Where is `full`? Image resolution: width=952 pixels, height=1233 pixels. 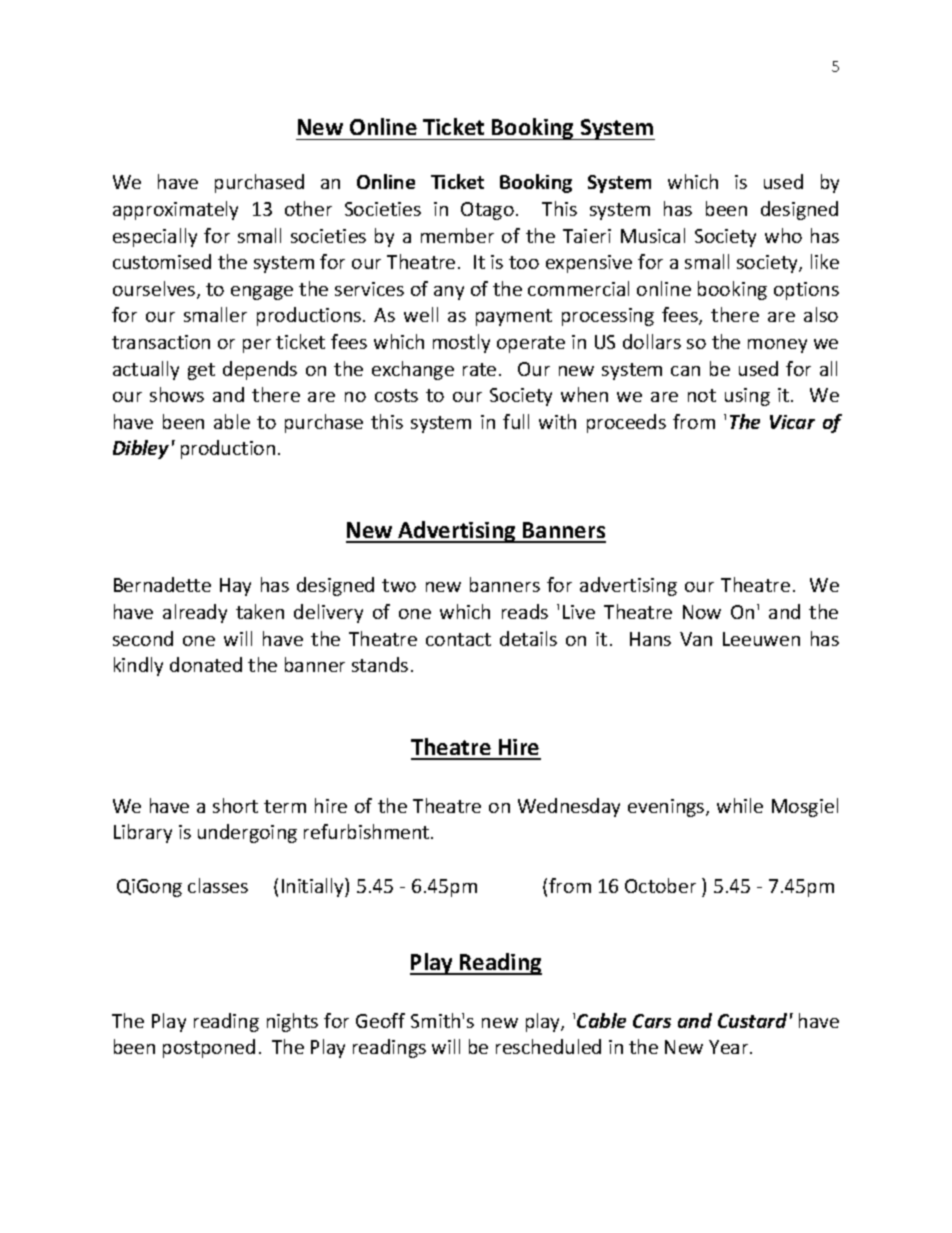 full is located at coordinates (516, 421).
